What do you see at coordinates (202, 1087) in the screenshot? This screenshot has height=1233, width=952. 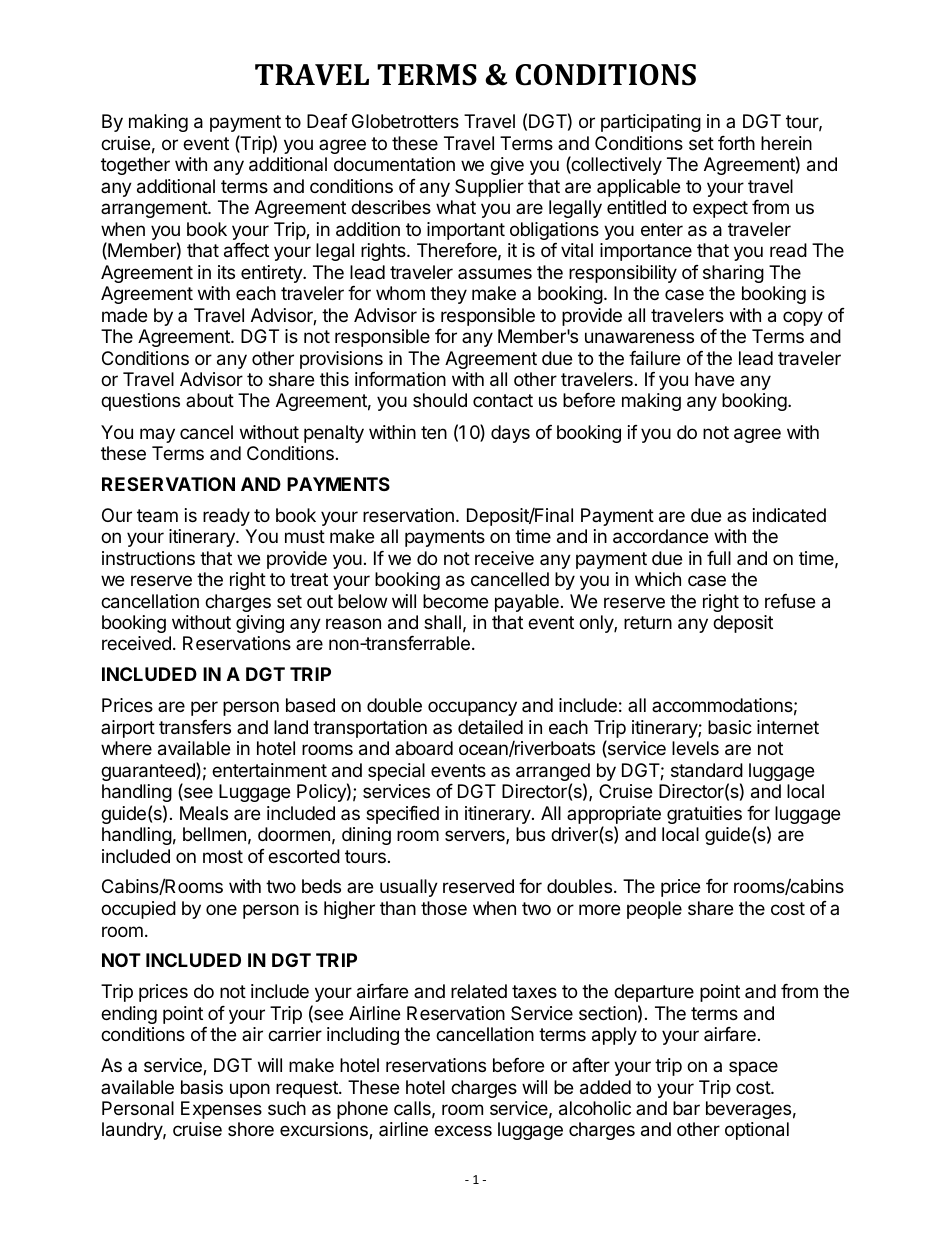 I see `basis` at bounding box center [202, 1087].
